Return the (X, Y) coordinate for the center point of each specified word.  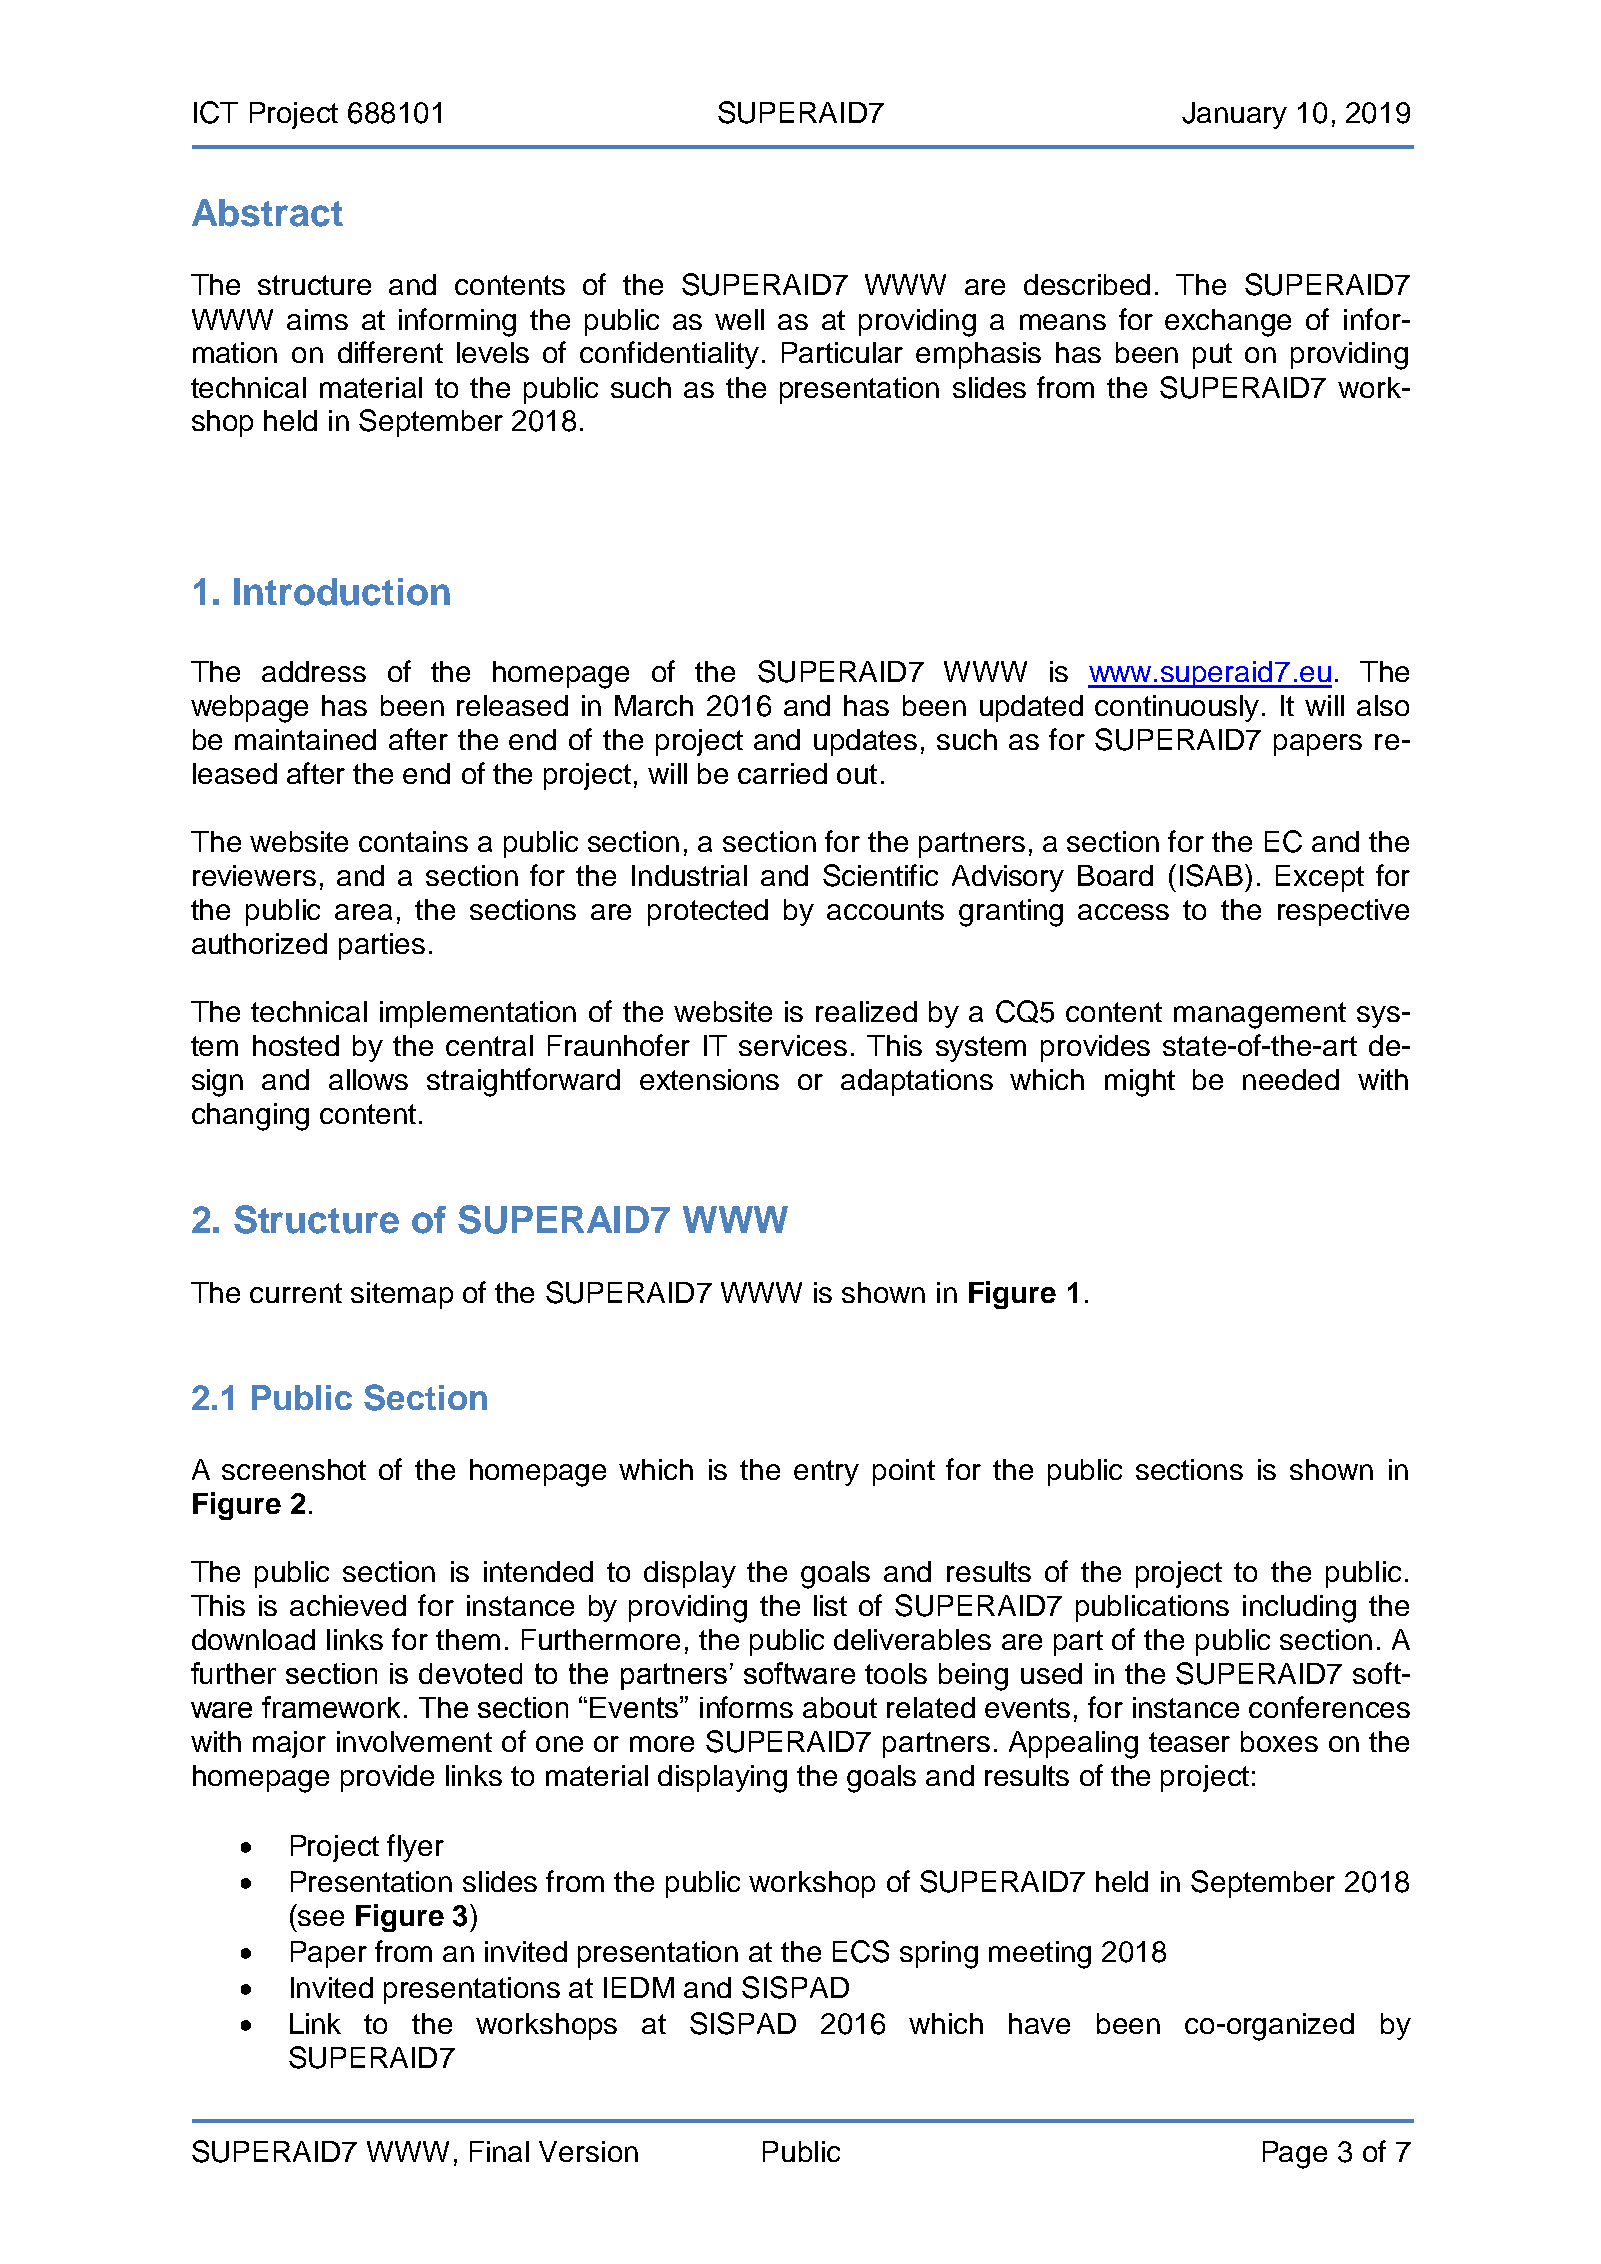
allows (368, 1079)
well (739, 319)
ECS (861, 1951)
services (793, 1045)
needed (1291, 1079)
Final (499, 2151)
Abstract (267, 213)
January (1234, 115)
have (1039, 2023)
